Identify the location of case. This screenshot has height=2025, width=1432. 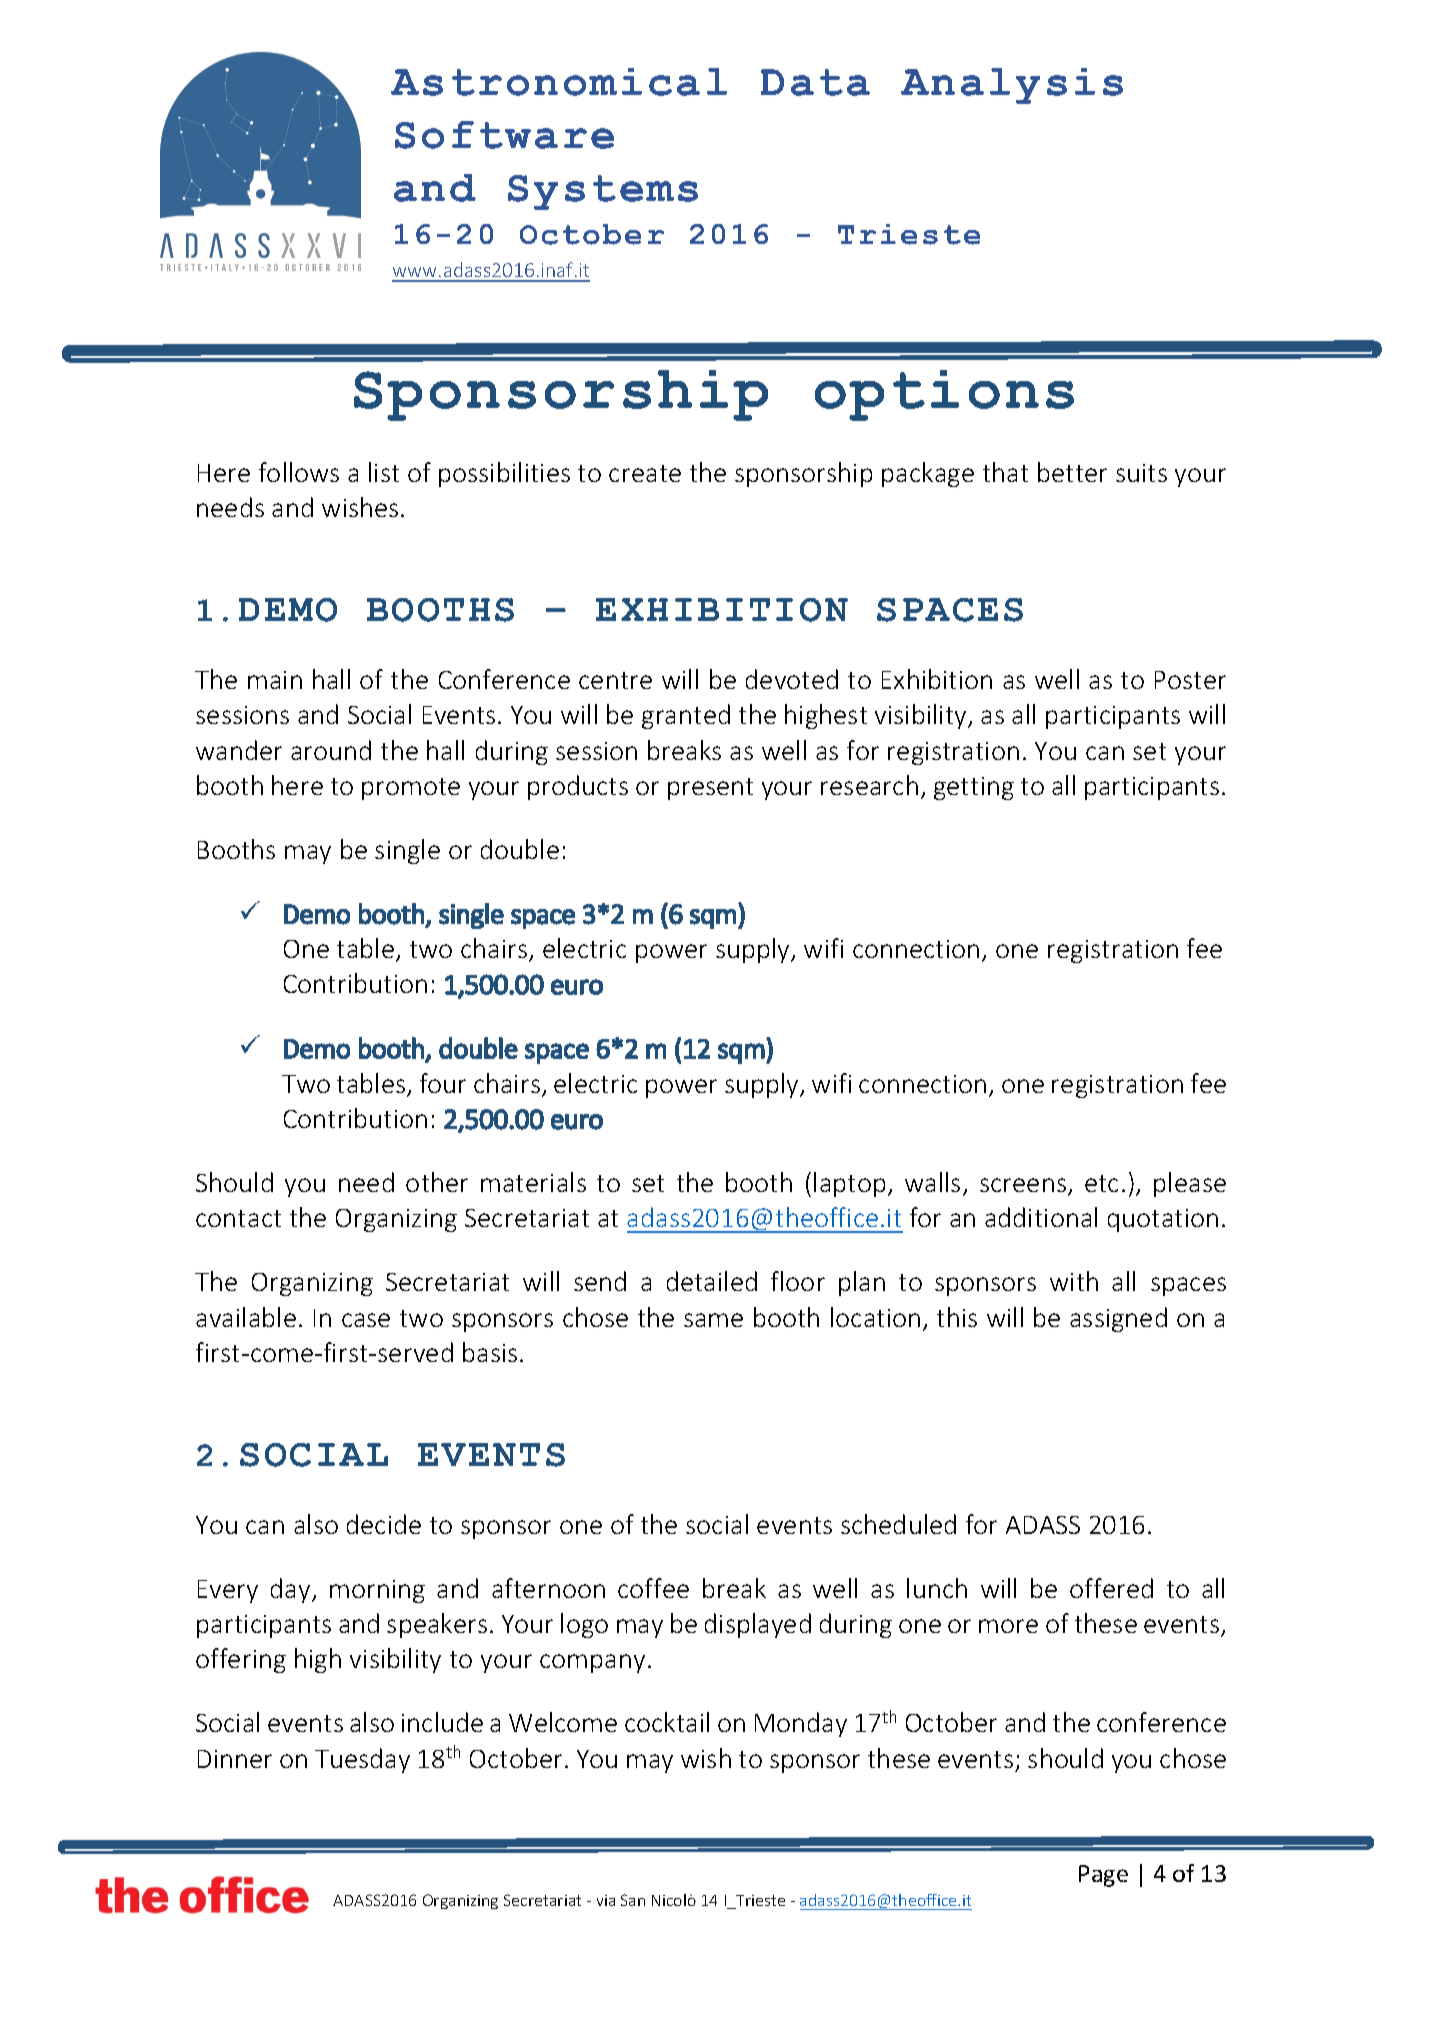
(366, 1320).
